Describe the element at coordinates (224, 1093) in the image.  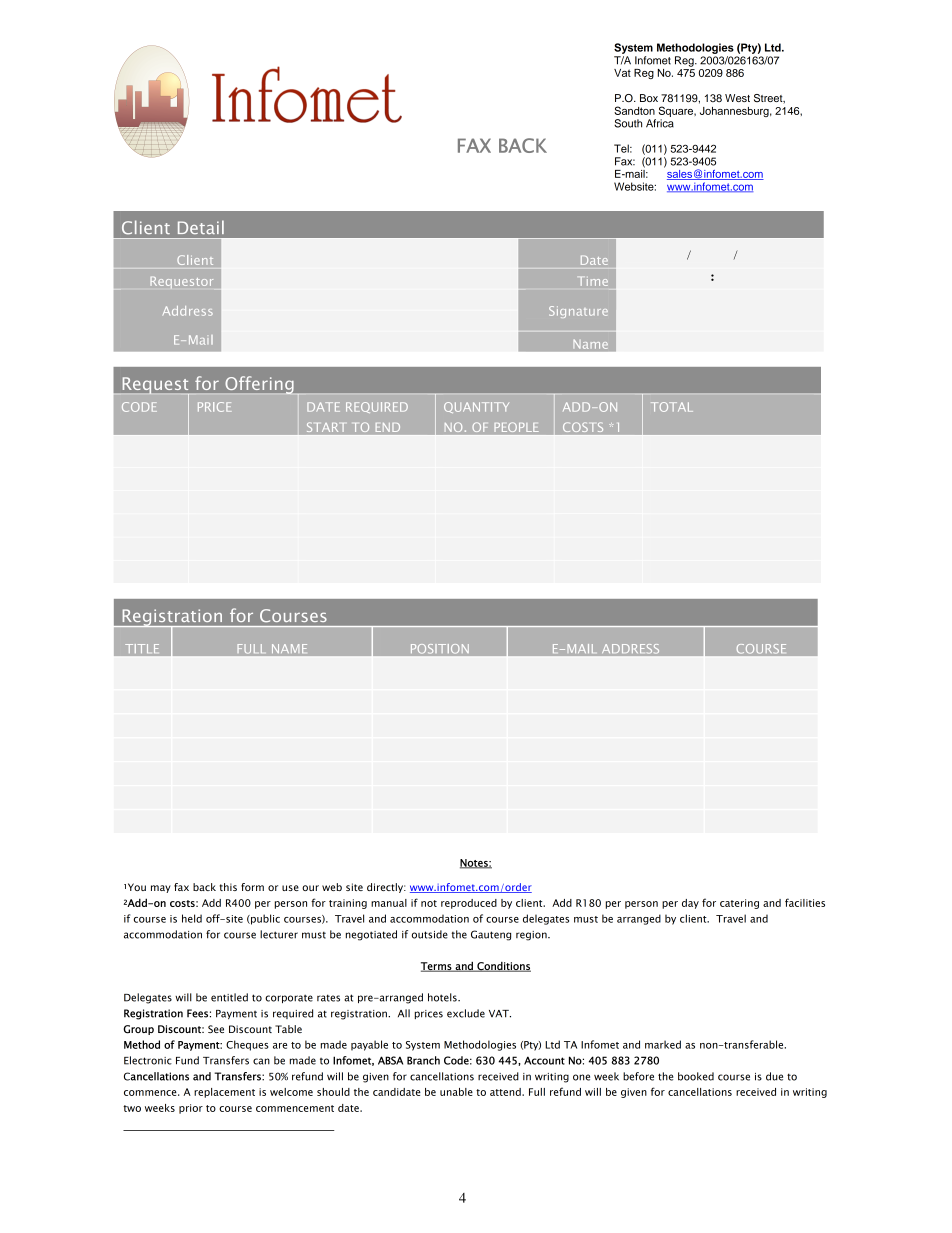
I see `replacement` at that location.
